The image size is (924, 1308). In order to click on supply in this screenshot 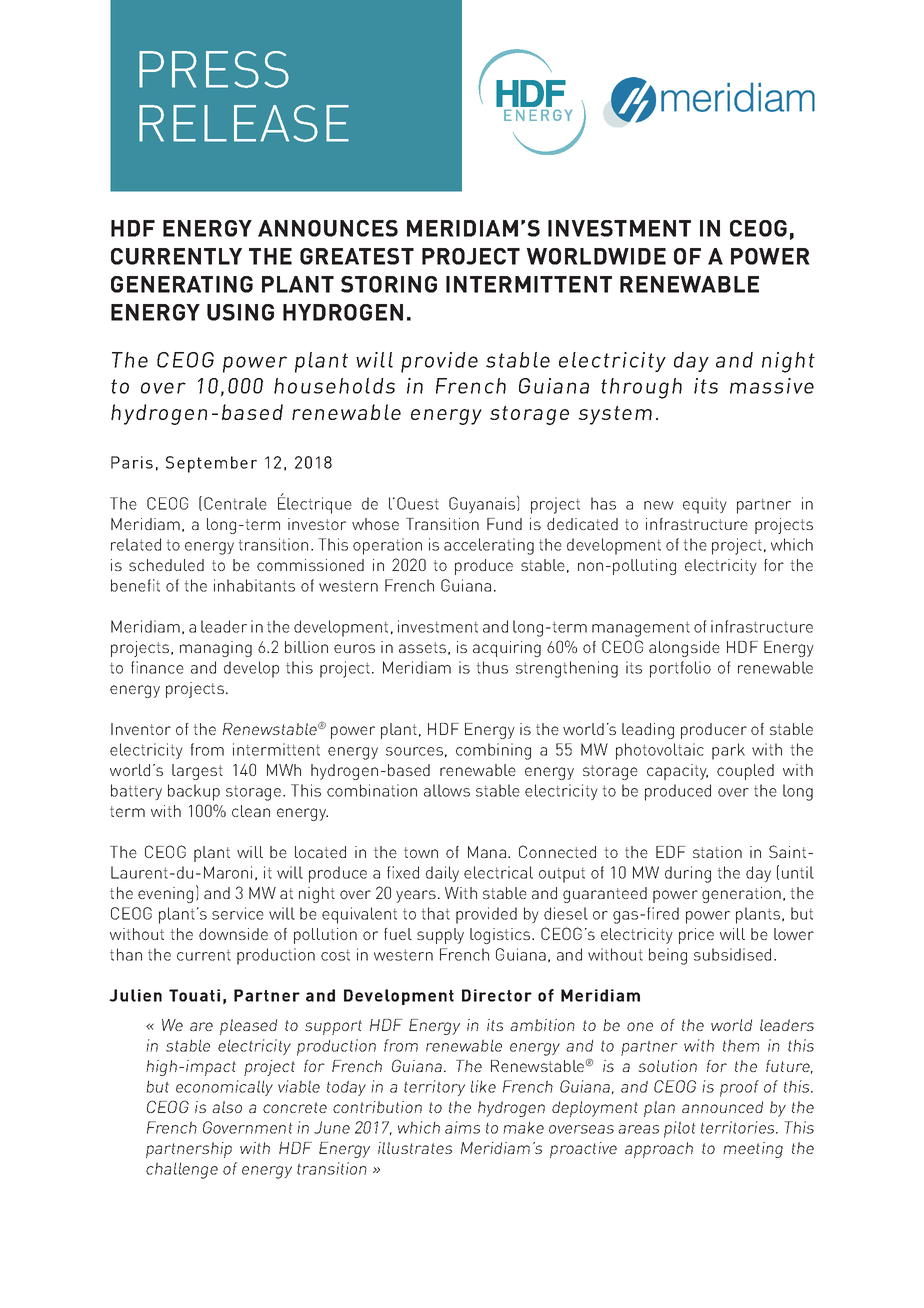, I will do `click(440, 936)`.
